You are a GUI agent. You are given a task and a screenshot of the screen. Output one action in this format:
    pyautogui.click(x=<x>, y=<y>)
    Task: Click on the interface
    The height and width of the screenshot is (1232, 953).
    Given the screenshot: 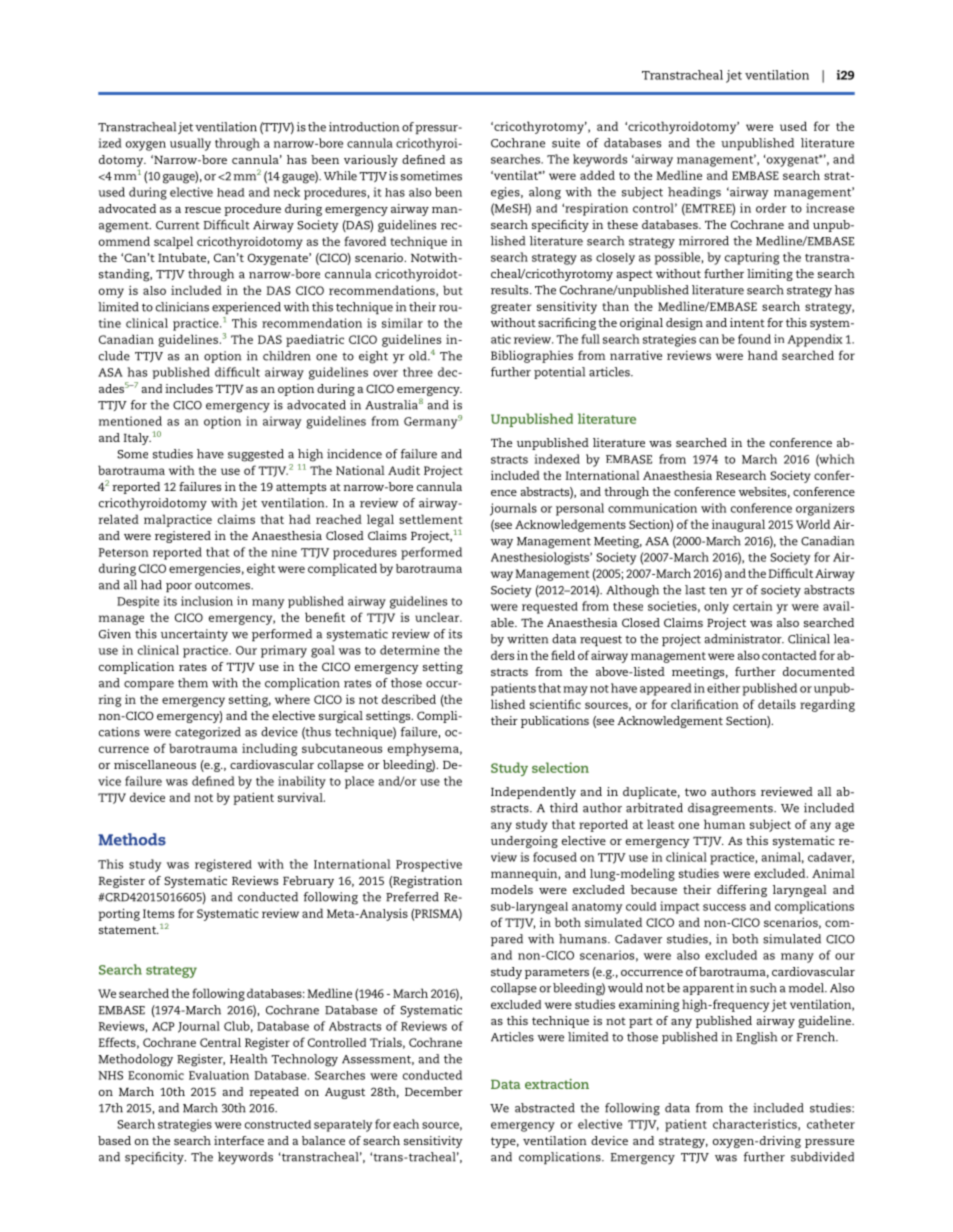 What is the action you would take?
    pyautogui.click(x=239, y=1140)
